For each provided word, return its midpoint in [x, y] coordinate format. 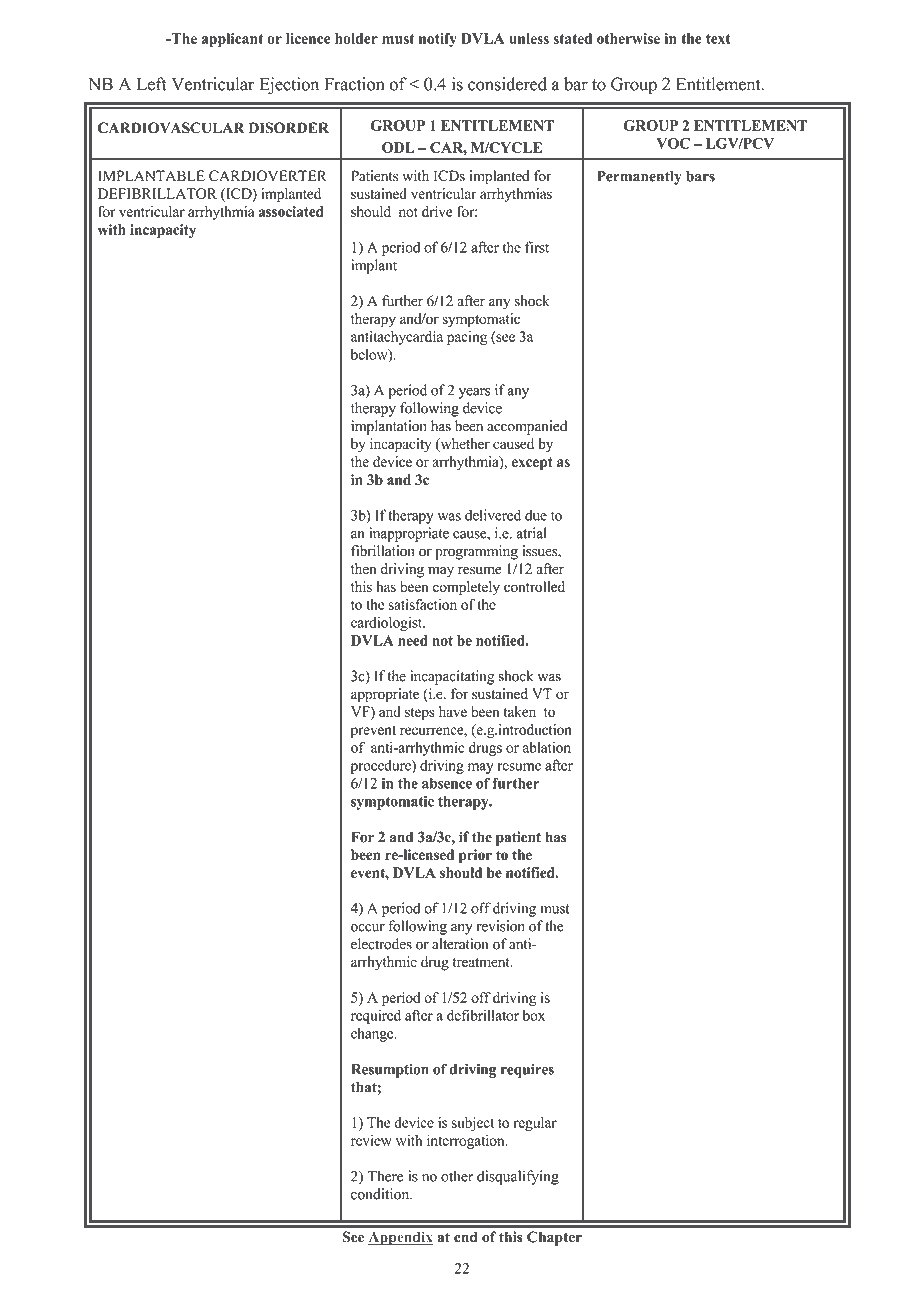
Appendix [400, 1238]
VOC [673, 143]
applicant [232, 40]
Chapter [554, 1238]
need [413, 640]
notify [438, 40]
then [363, 568]
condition [381, 1194]
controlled [534, 586]
